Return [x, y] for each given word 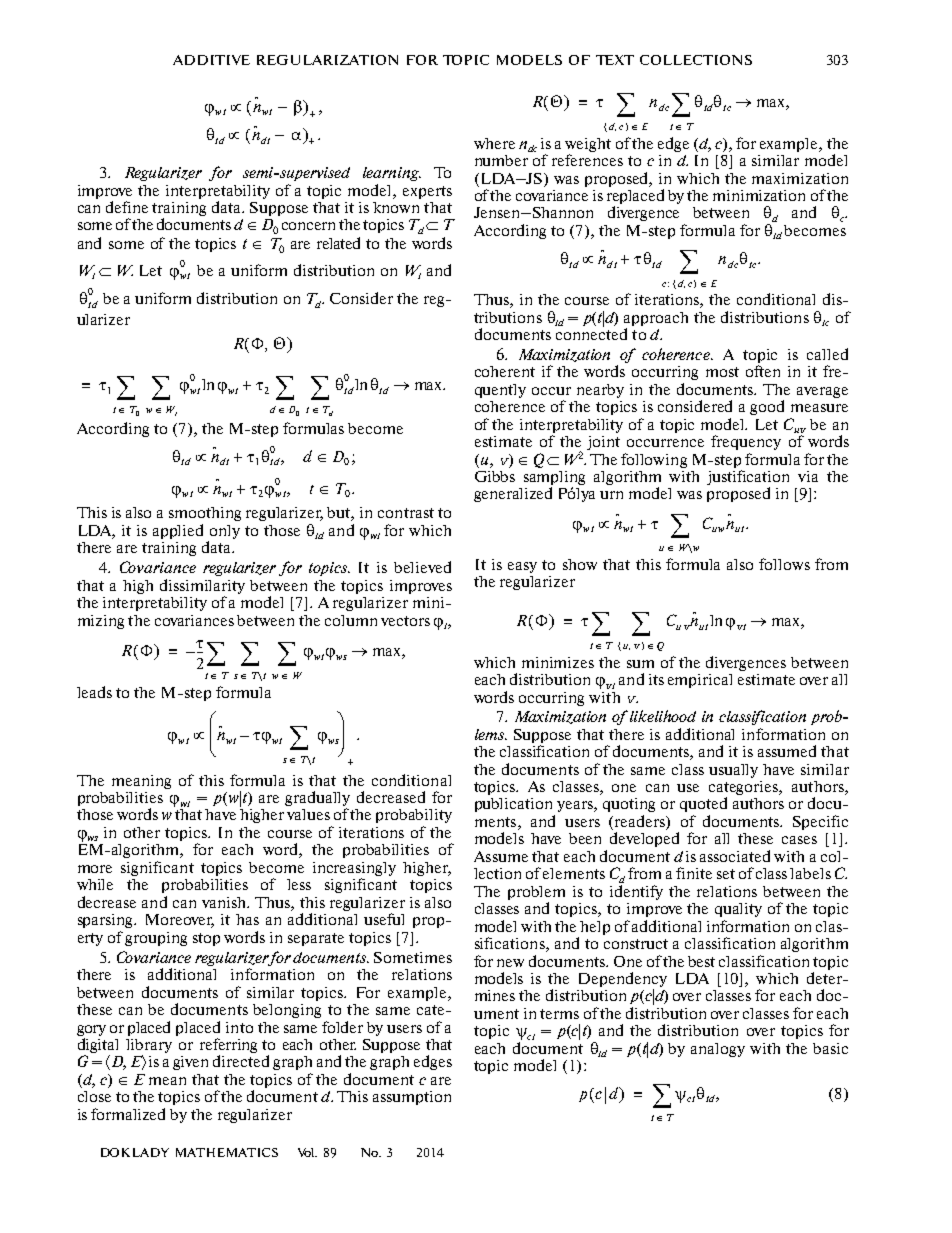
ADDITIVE [211, 60]
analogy [718, 1050]
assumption [412, 1098]
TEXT [615, 60]
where [494, 143]
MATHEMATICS [227, 1152]
